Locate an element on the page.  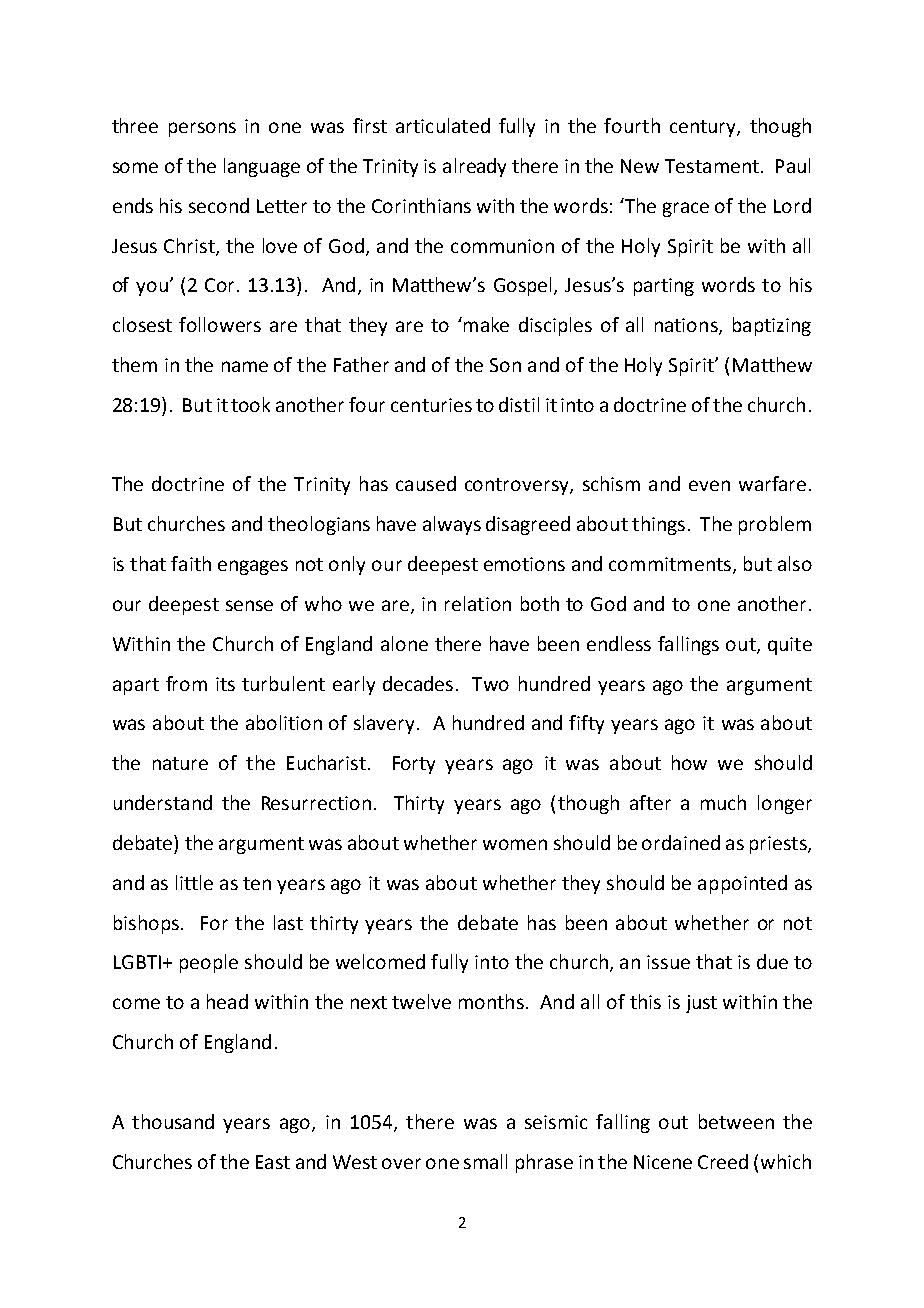
centuries is located at coordinates (431, 405).
